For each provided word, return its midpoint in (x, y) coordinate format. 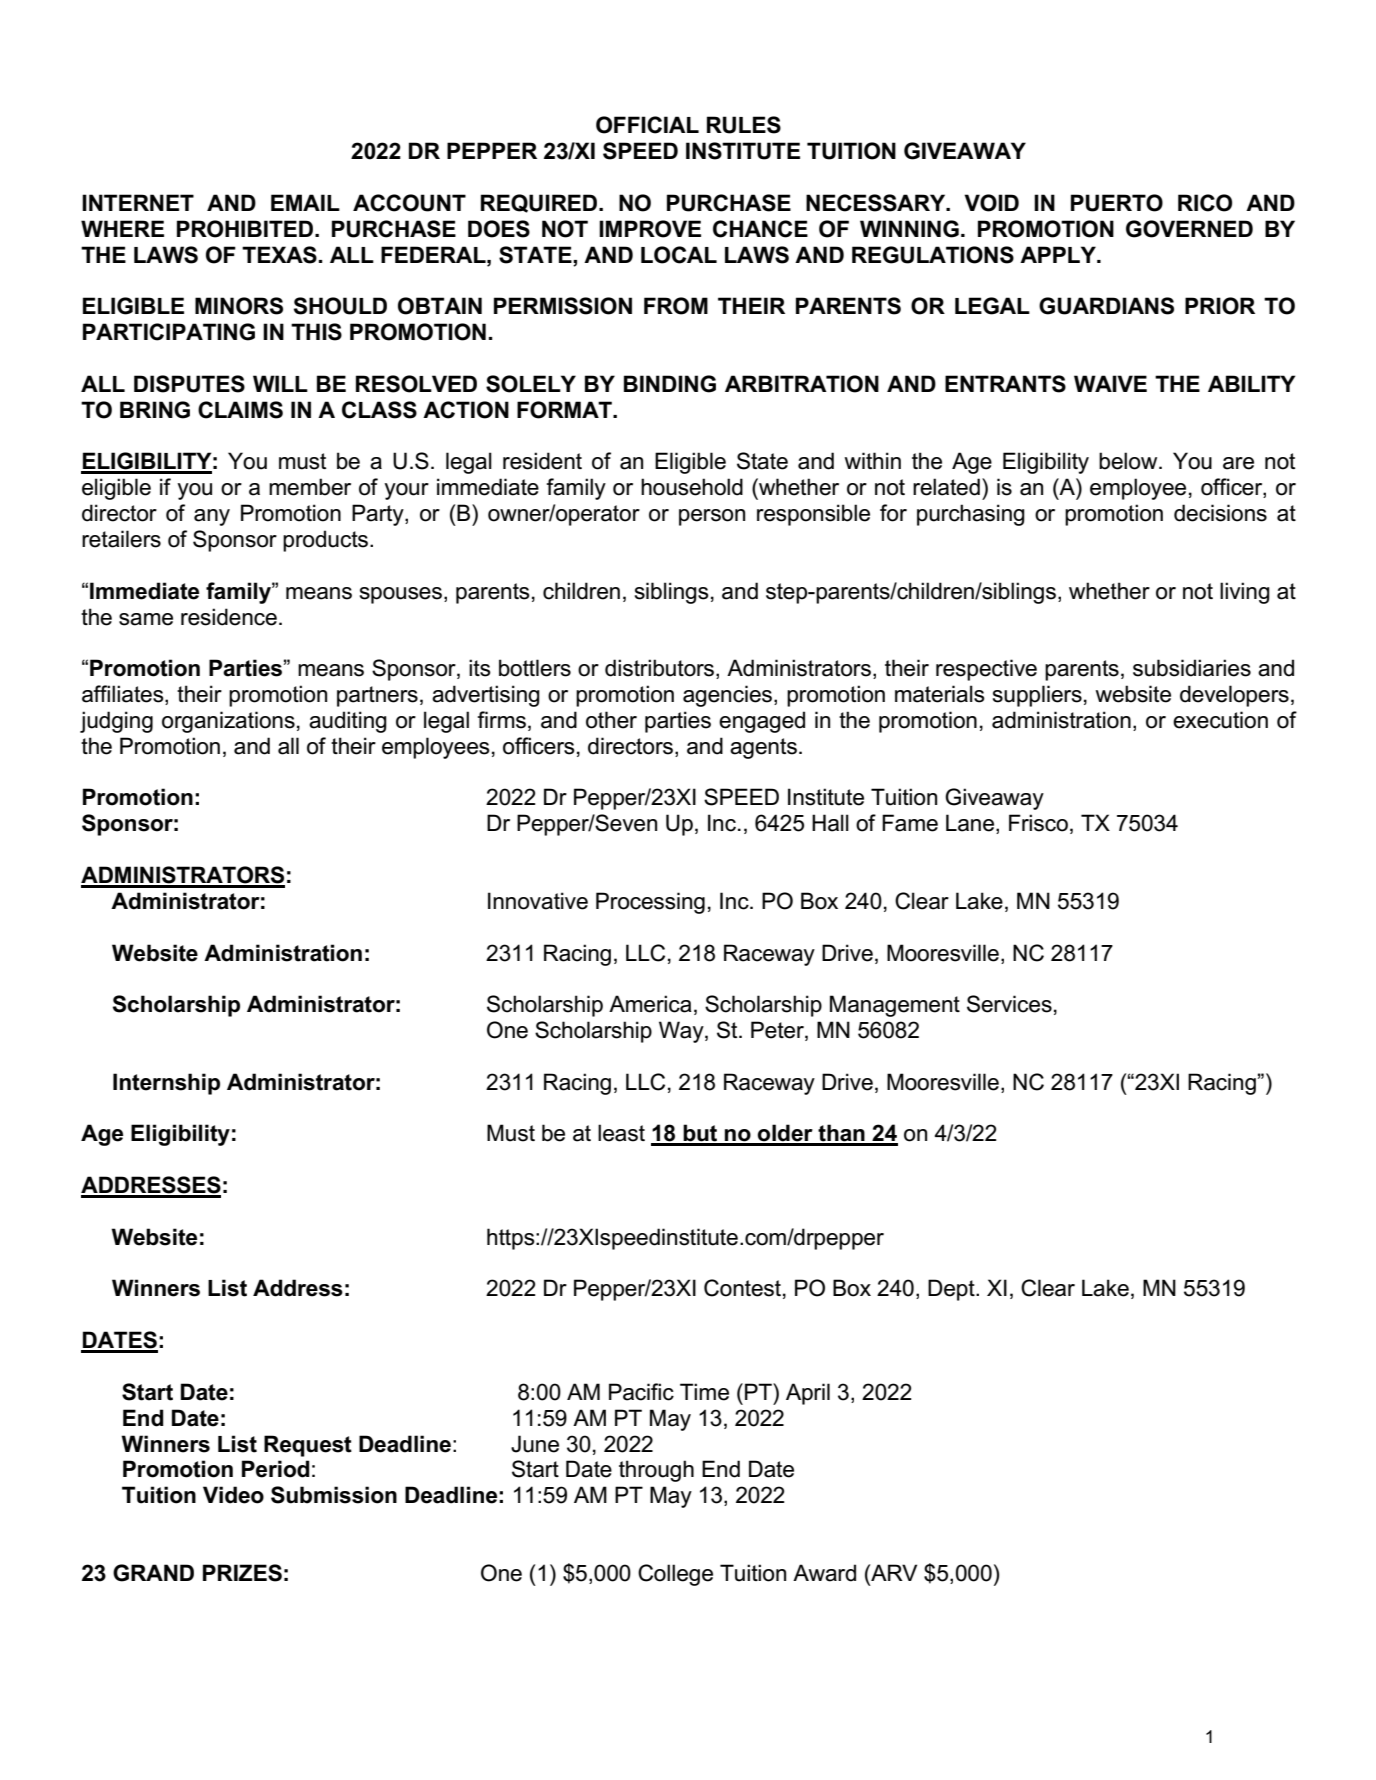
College (675, 1575)
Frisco (1038, 823)
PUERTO (1117, 203)
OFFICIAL (647, 125)
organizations (228, 722)
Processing (650, 903)
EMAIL (305, 202)
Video (233, 1495)
